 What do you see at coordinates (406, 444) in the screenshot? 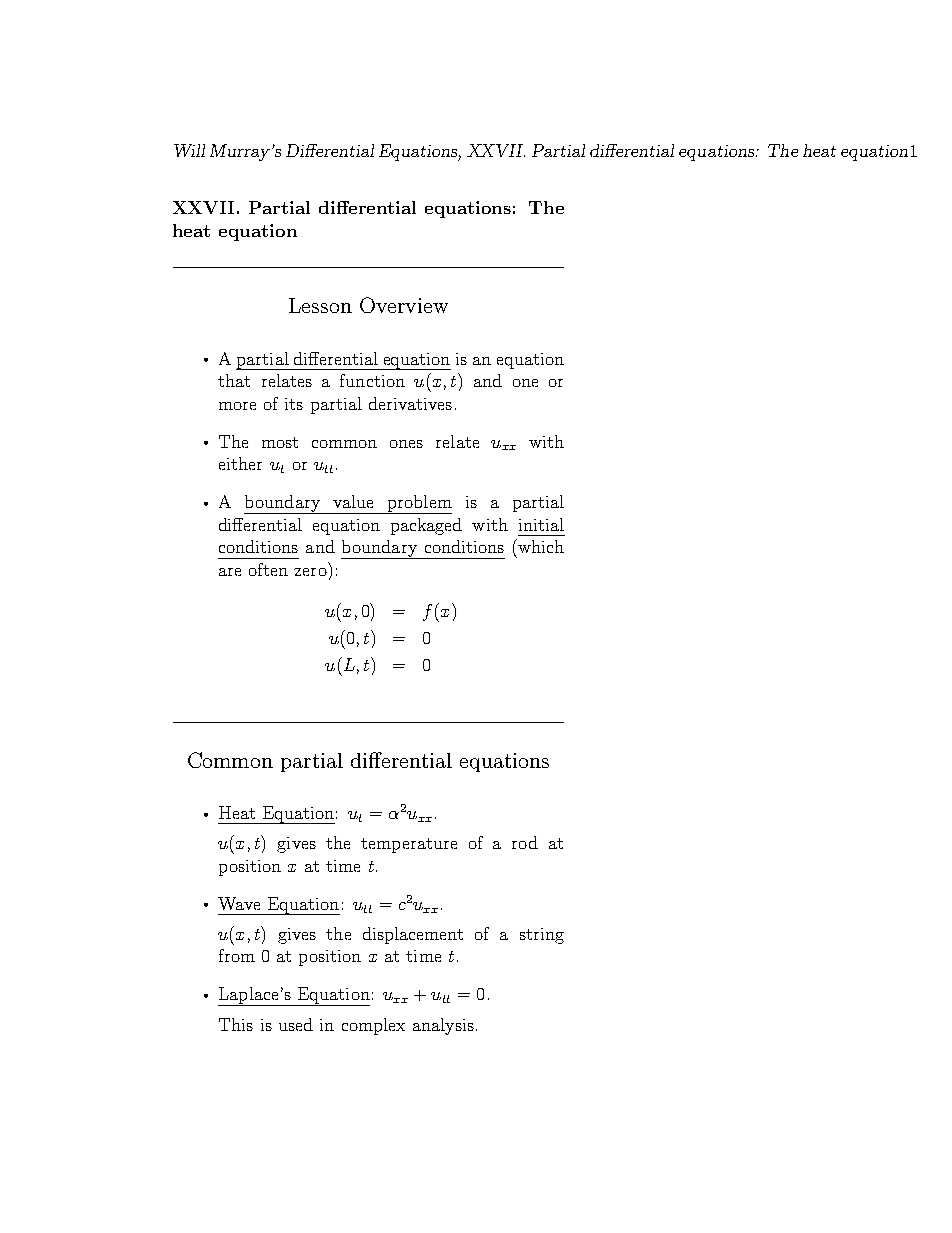
I see `ones` at bounding box center [406, 444].
